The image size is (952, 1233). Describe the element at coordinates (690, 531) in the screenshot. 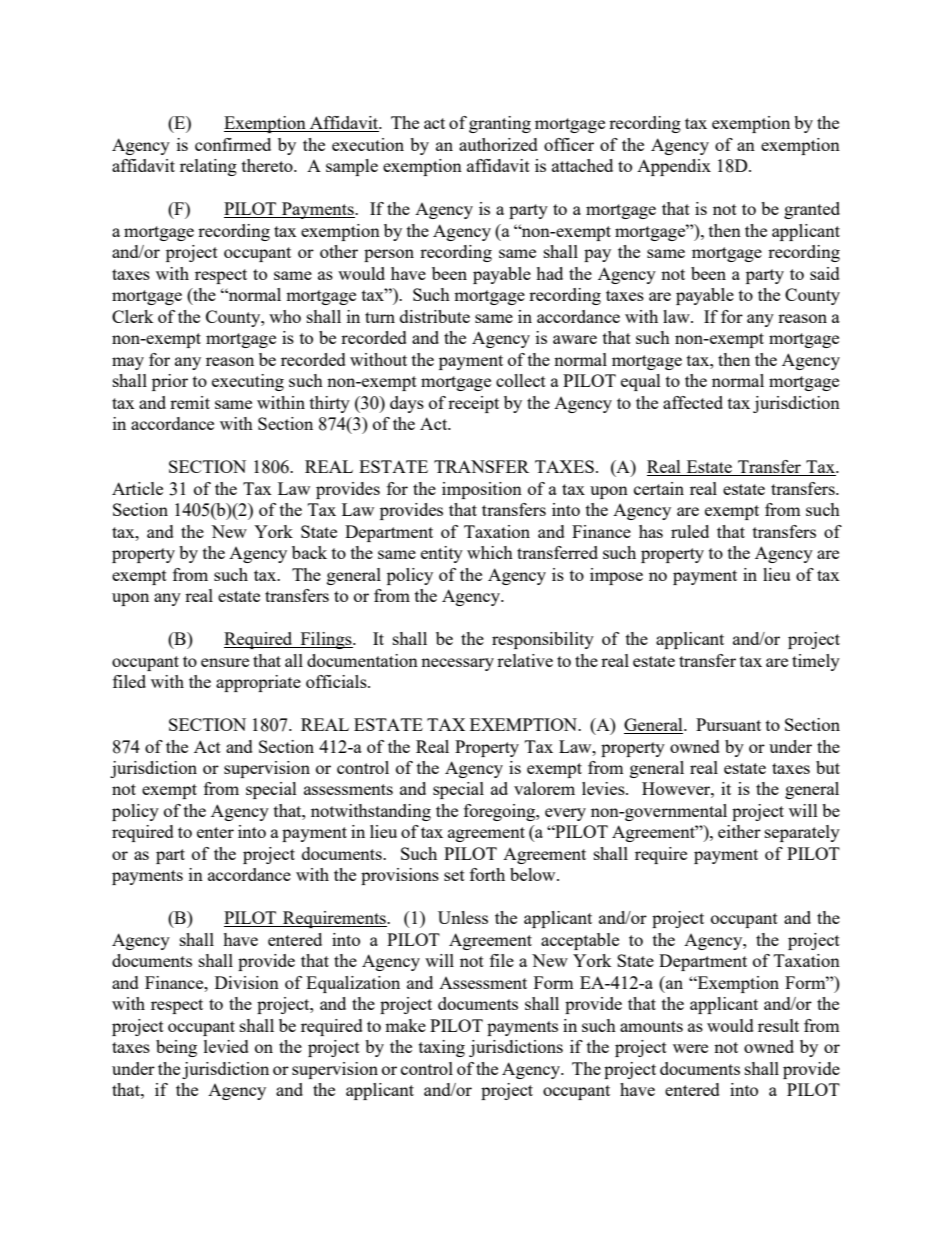

I see `ruled` at that location.
